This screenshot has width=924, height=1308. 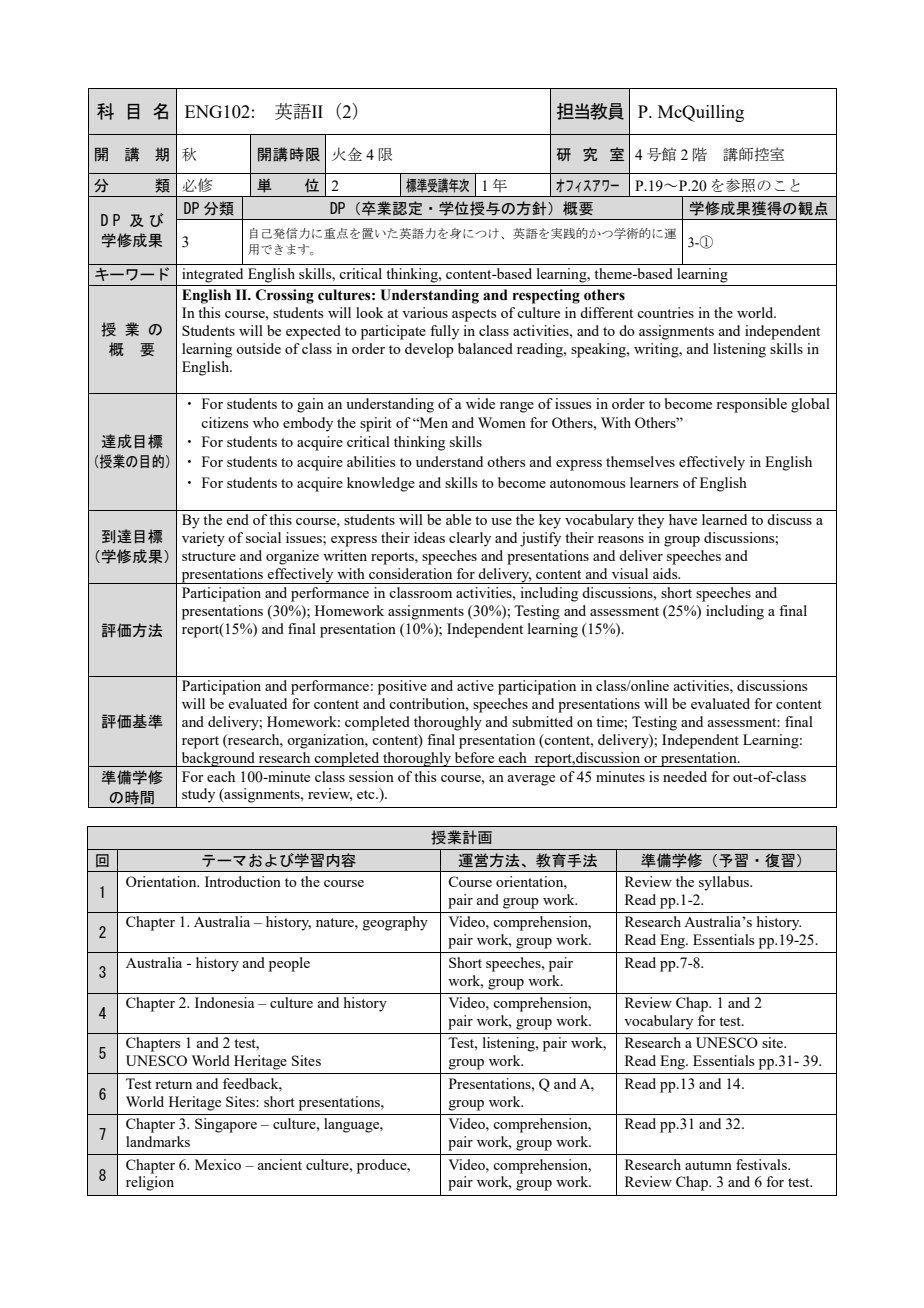 I want to click on variety, so click(x=203, y=539).
